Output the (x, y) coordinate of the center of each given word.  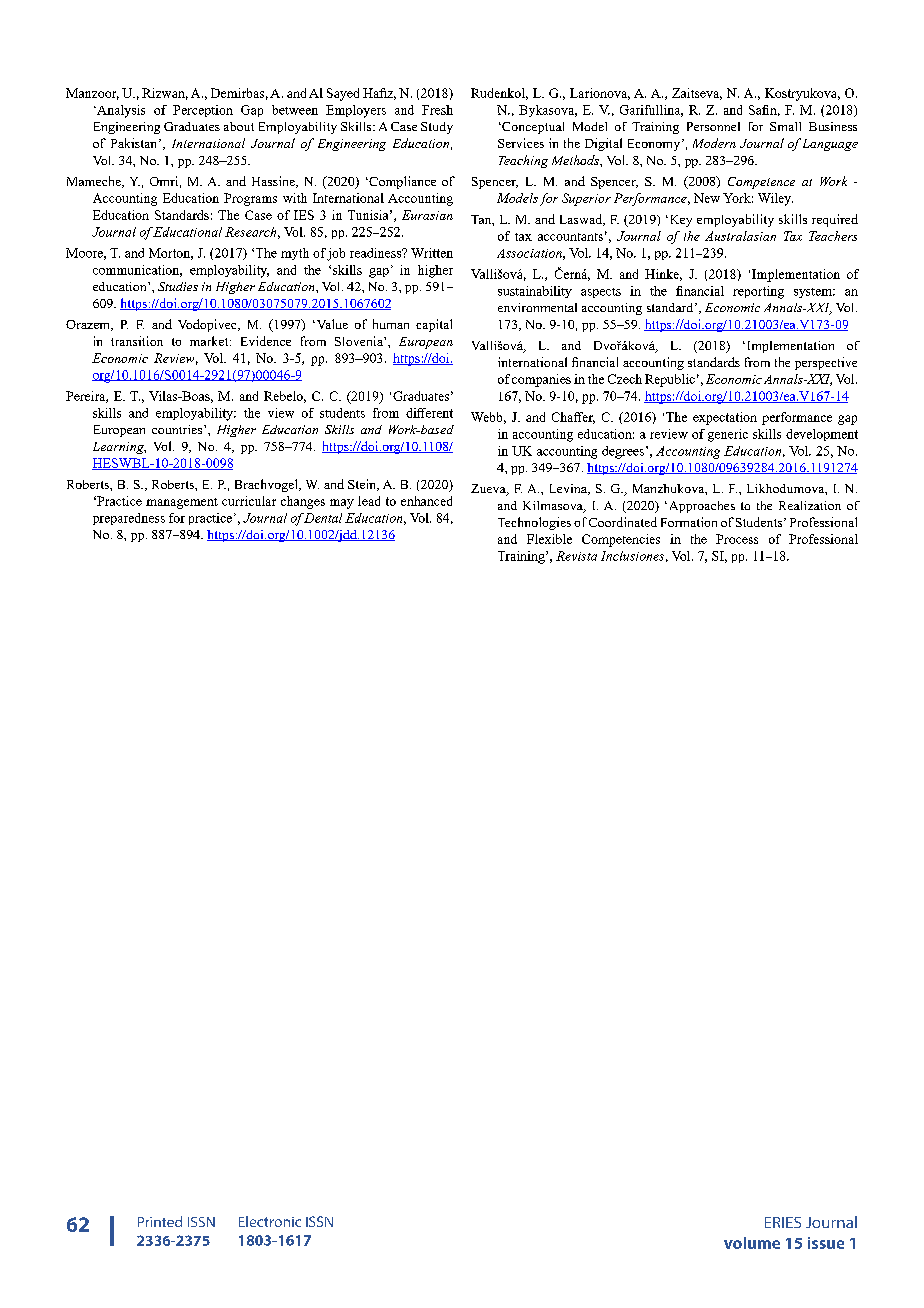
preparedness (129, 519)
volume (752, 1243)
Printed (160, 1221)
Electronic (270, 1221)
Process (737, 539)
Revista (576, 556)
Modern (714, 143)
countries (178, 429)
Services (521, 143)
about (239, 126)
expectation (725, 418)
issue (826, 1243)
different (429, 413)
